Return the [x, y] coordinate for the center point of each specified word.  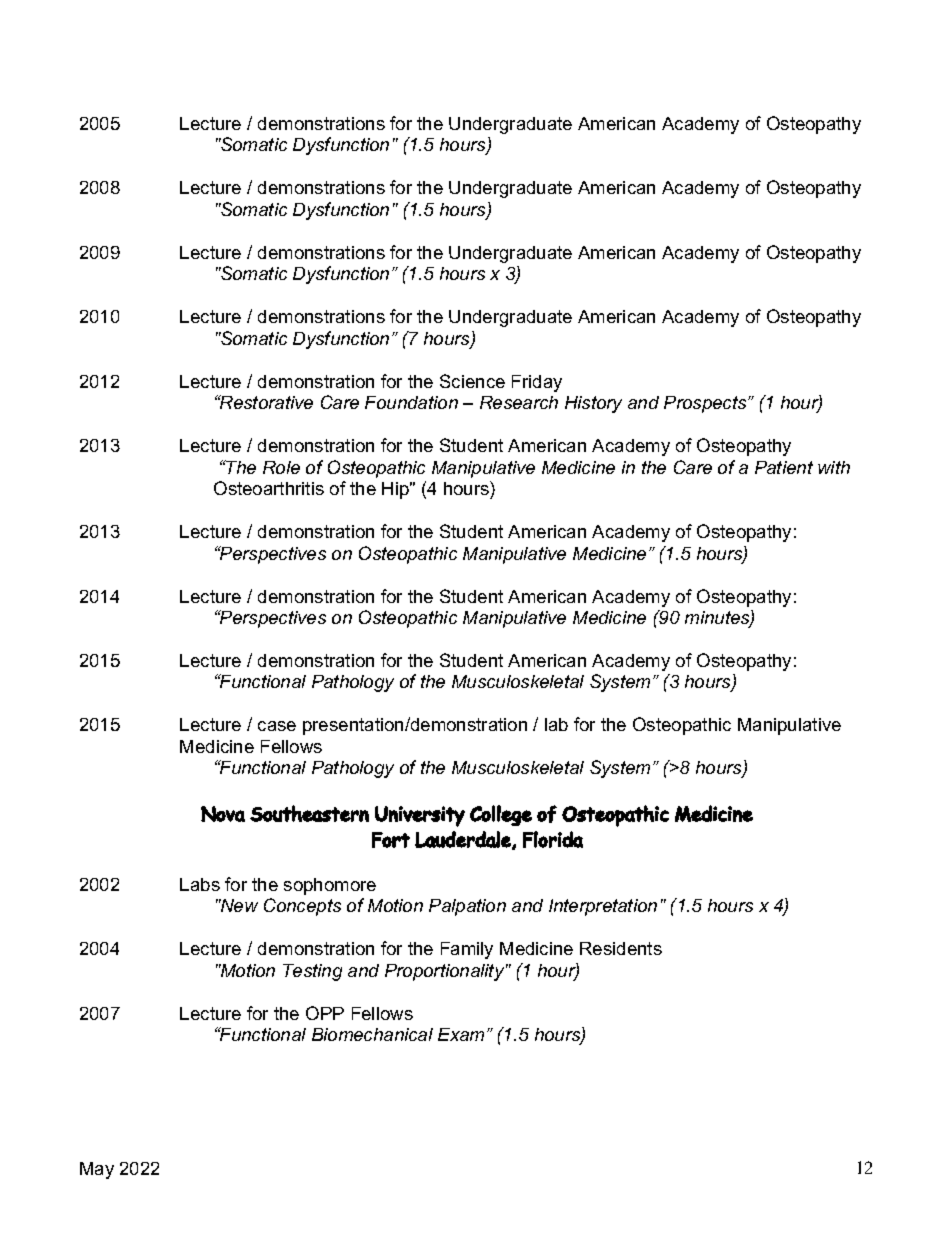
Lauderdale [464, 840]
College [501, 815]
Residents [621, 948]
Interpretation [603, 907]
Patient [784, 467]
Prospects [706, 404]
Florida [553, 839]
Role [281, 467]
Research [519, 402]
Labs [200, 884]
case [277, 726]
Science [472, 381]
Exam [461, 1034]
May [97, 1170]
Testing [312, 972]
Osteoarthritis [269, 488]
